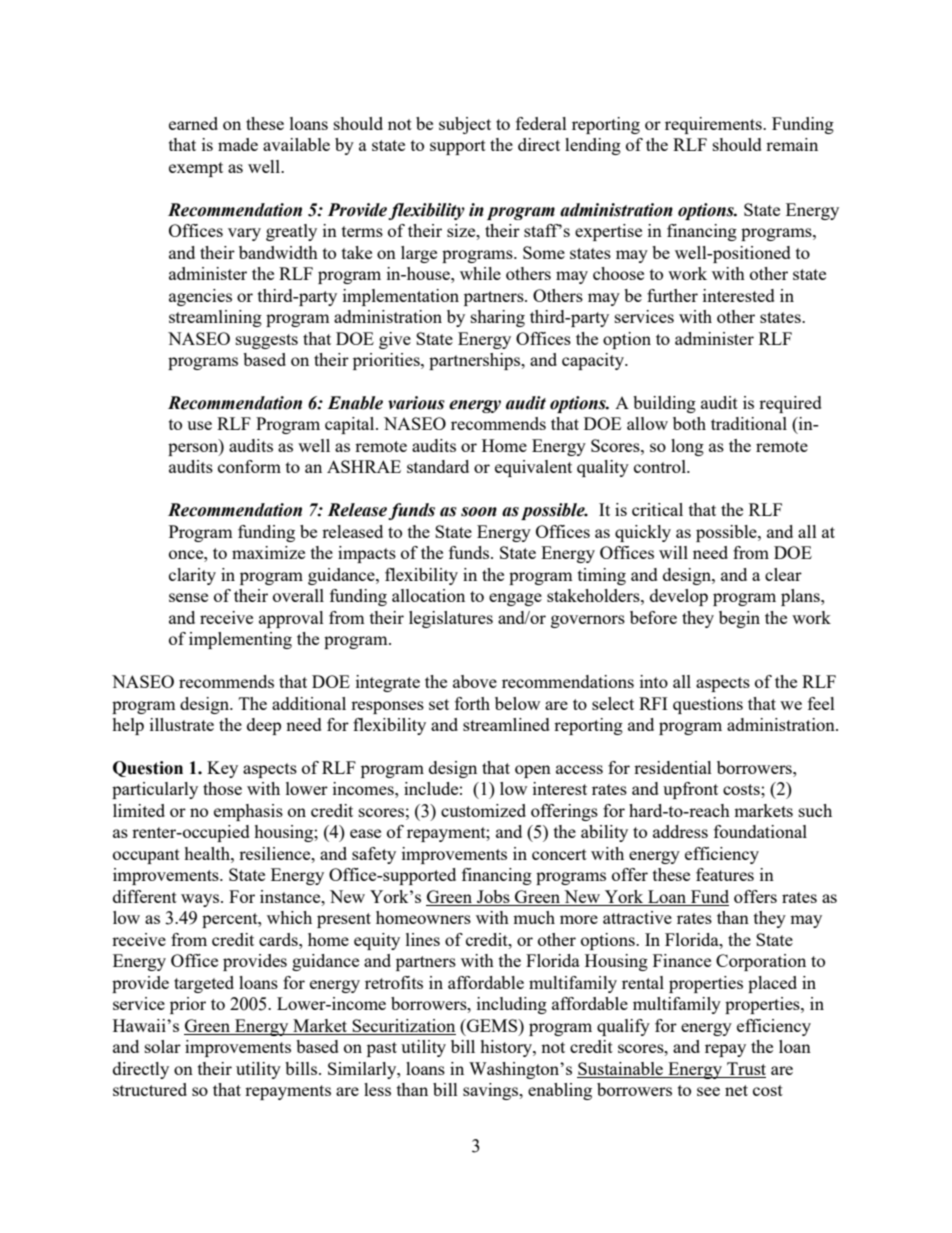 Image resolution: width=952 pixels, height=1233 pixels. What do you see at coordinates (451, 619) in the screenshot?
I see `legislatures` at bounding box center [451, 619].
